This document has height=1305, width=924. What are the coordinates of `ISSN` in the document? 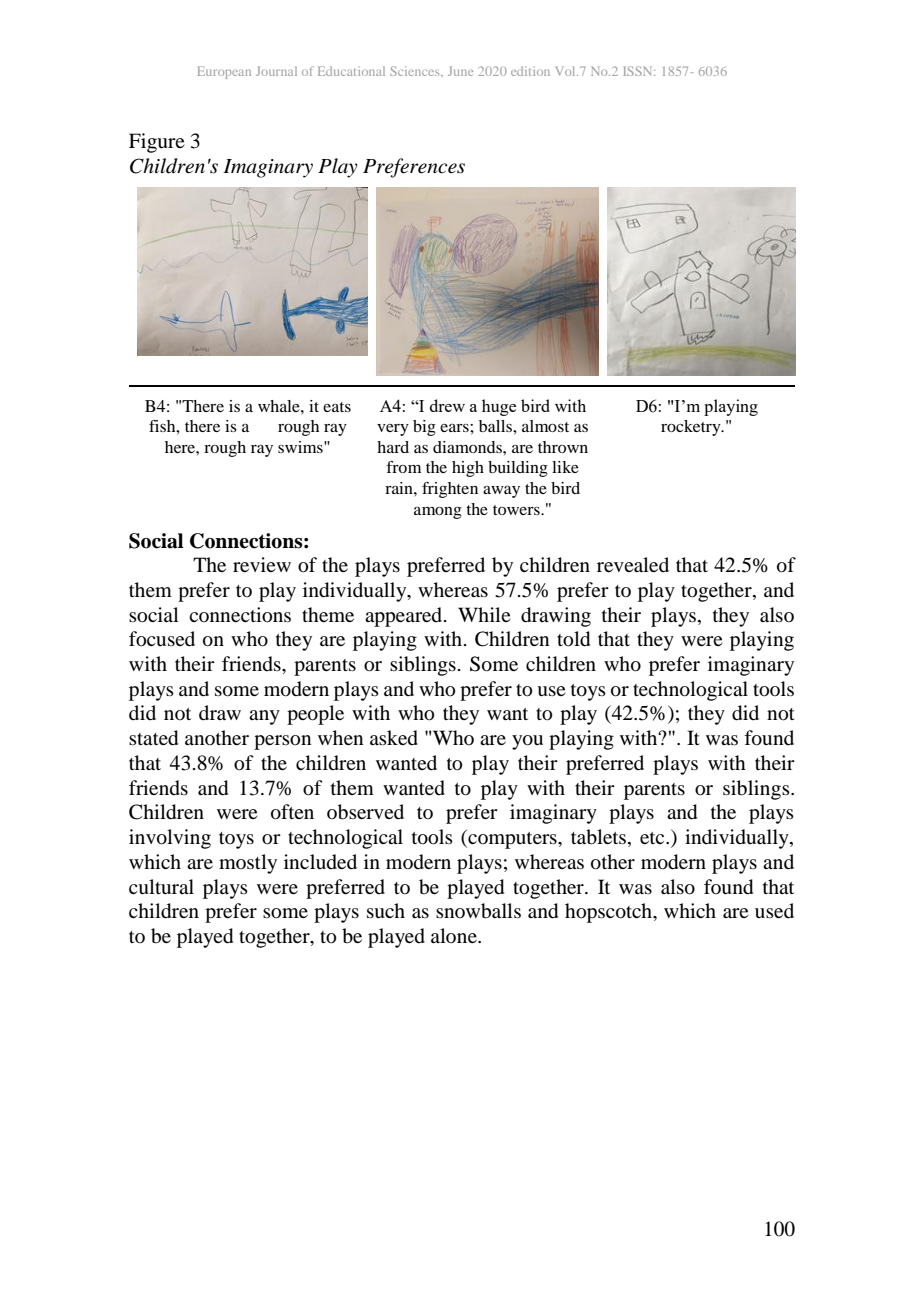 It's located at (639, 71).
